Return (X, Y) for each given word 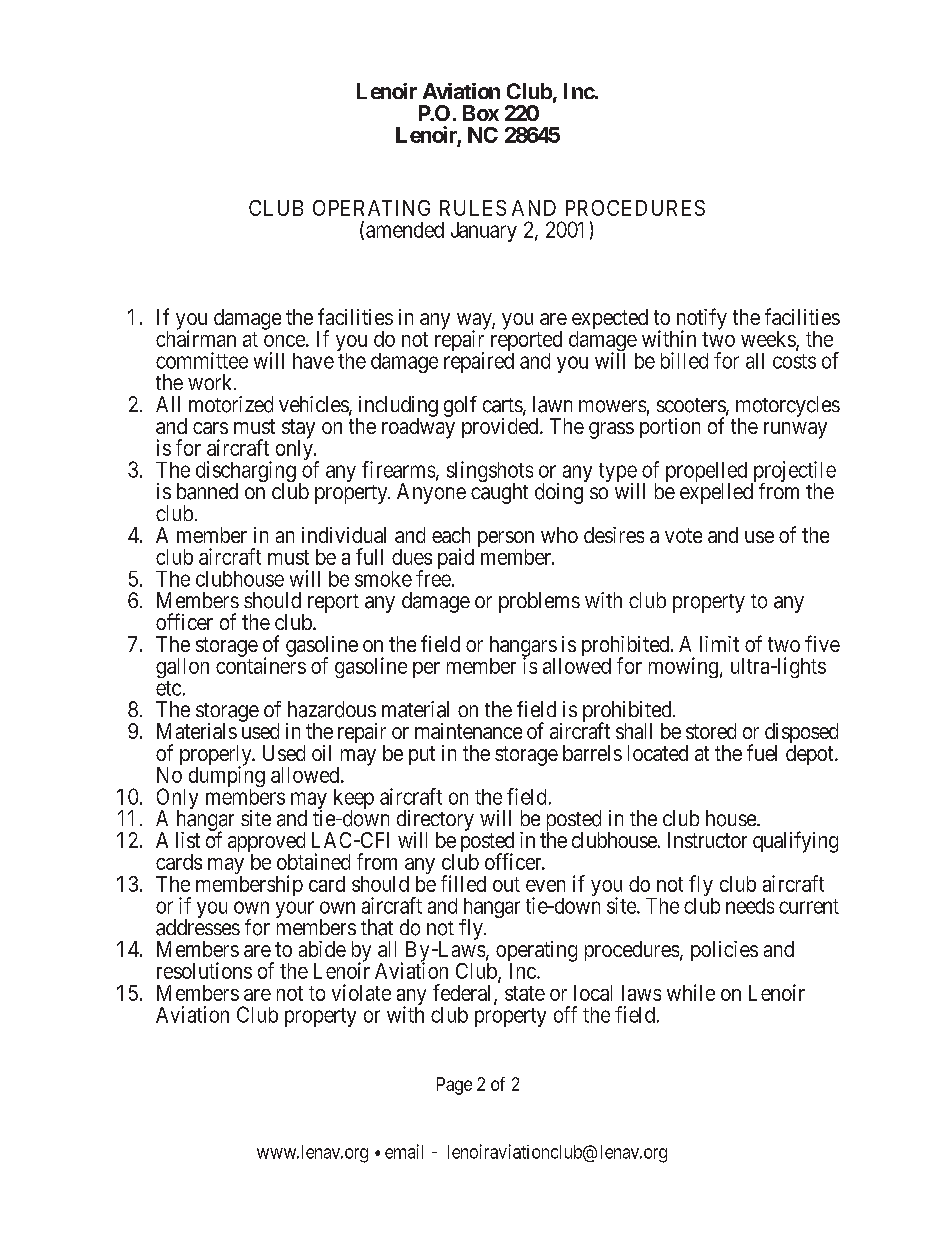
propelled (706, 473)
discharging (246, 473)
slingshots (490, 473)
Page (454, 1086)
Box (481, 113)
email (404, 1151)
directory (435, 821)
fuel (762, 752)
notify (702, 320)
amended (405, 230)
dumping (227, 777)
